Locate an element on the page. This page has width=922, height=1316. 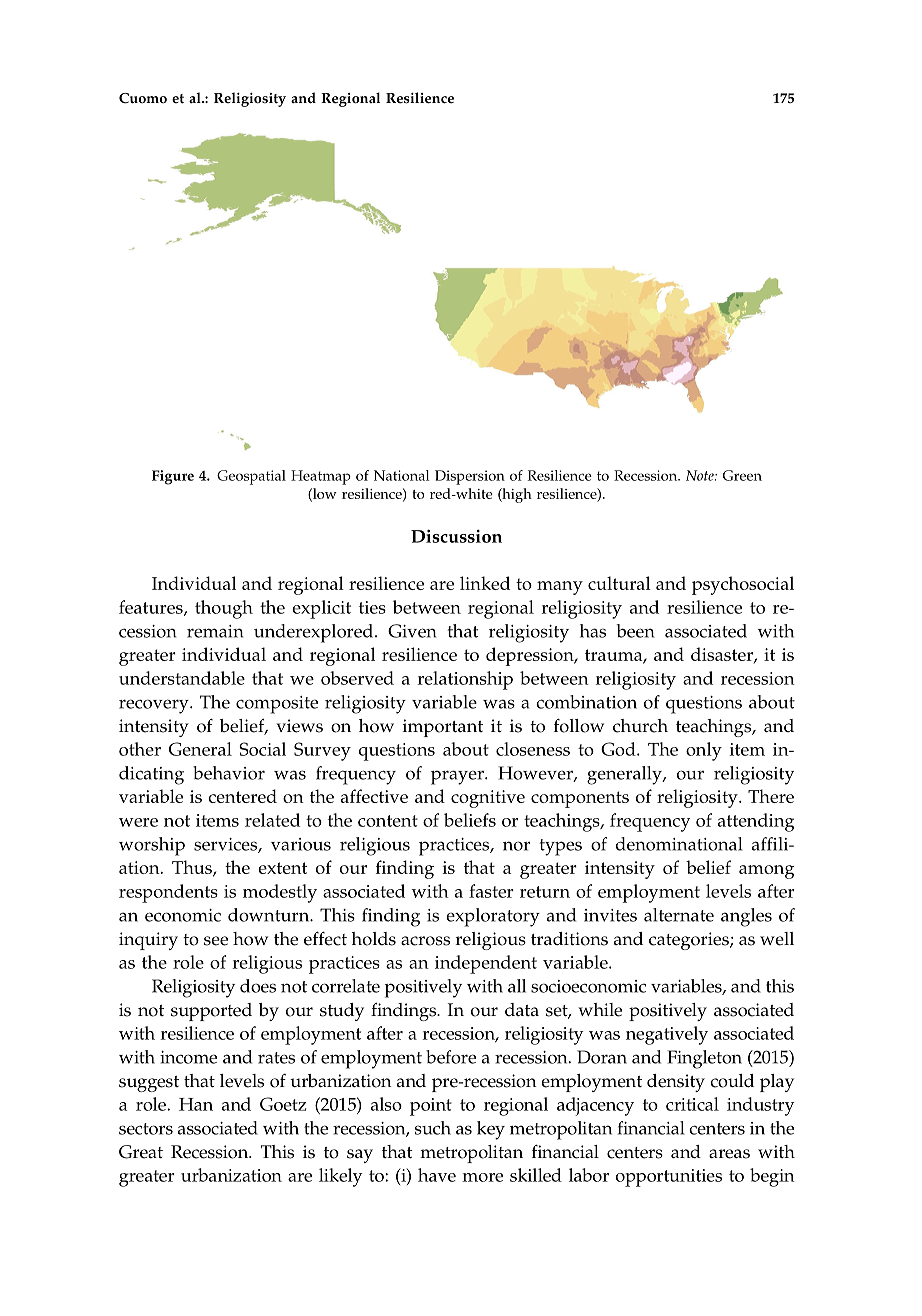
Heatmap is located at coordinates (321, 477).
